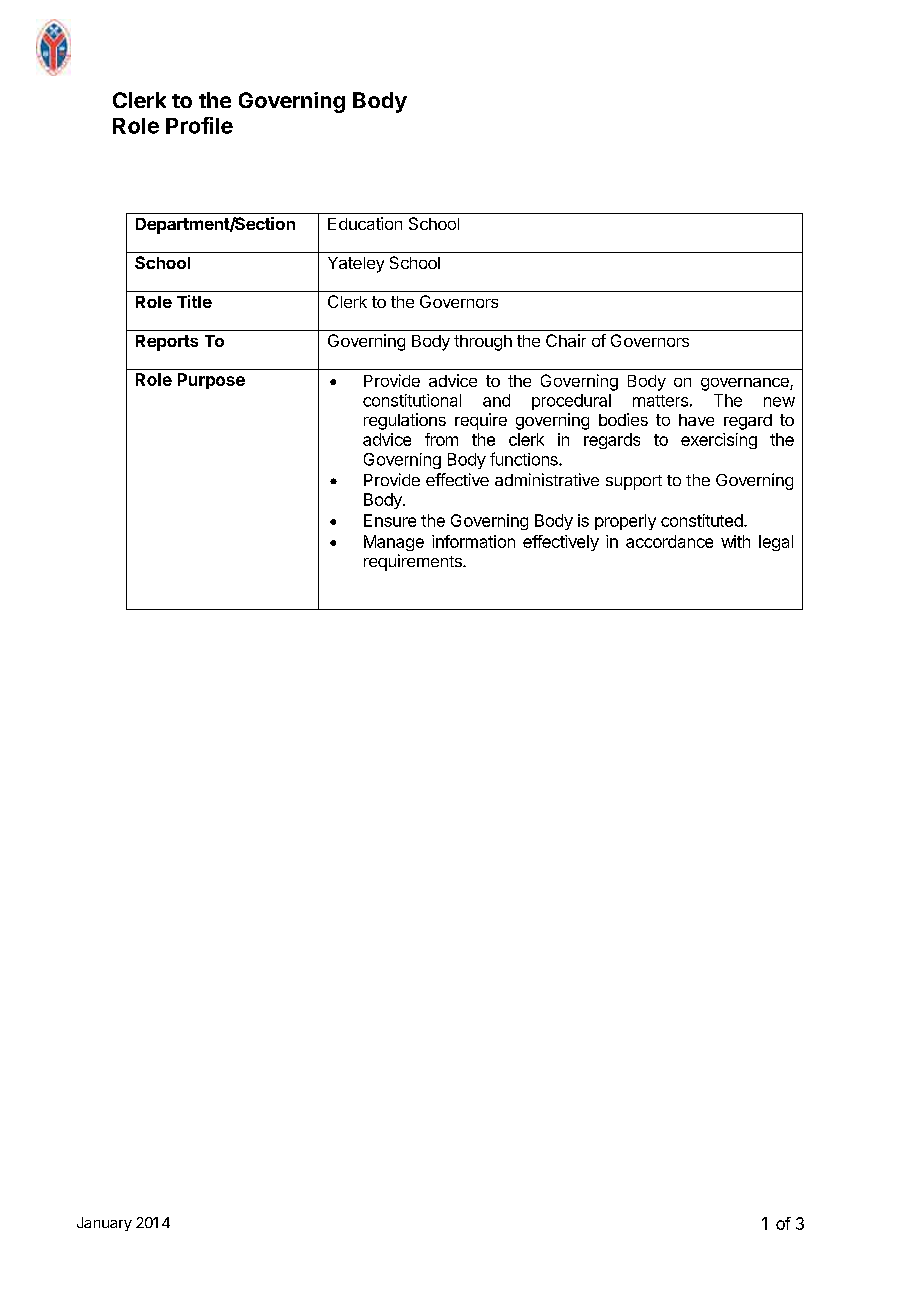 The height and width of the page is (1308, 924). Describe the element at coordinates (390, 520) in the page. I see `Ensure` at that location.
